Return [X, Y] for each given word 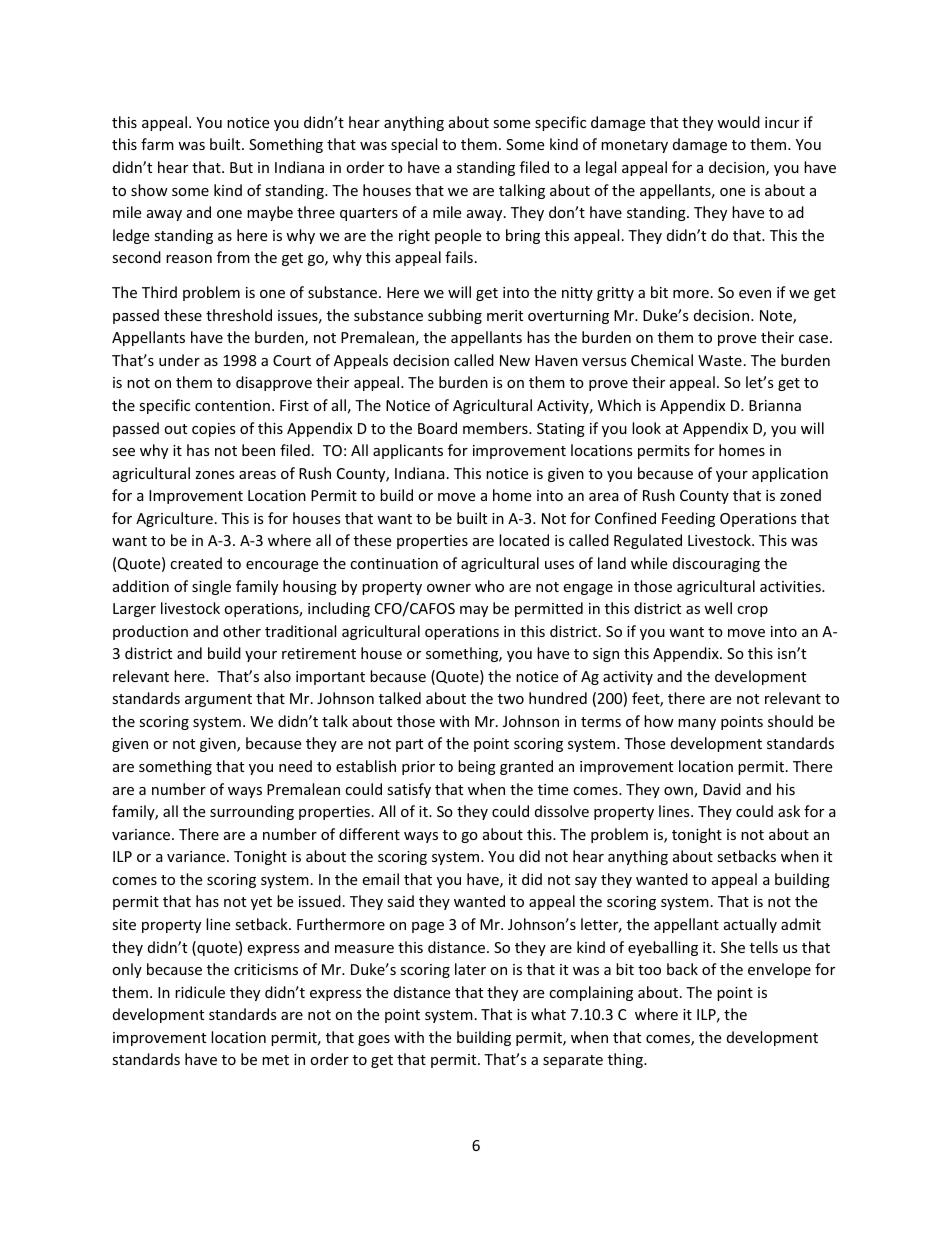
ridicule [200, 992]
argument [218, 700]
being [477, 767]
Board [437, 428]
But [241, 167]
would [738, 122]
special [414, 145]
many [697, 724]
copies [214, 430]
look [646, 428]
